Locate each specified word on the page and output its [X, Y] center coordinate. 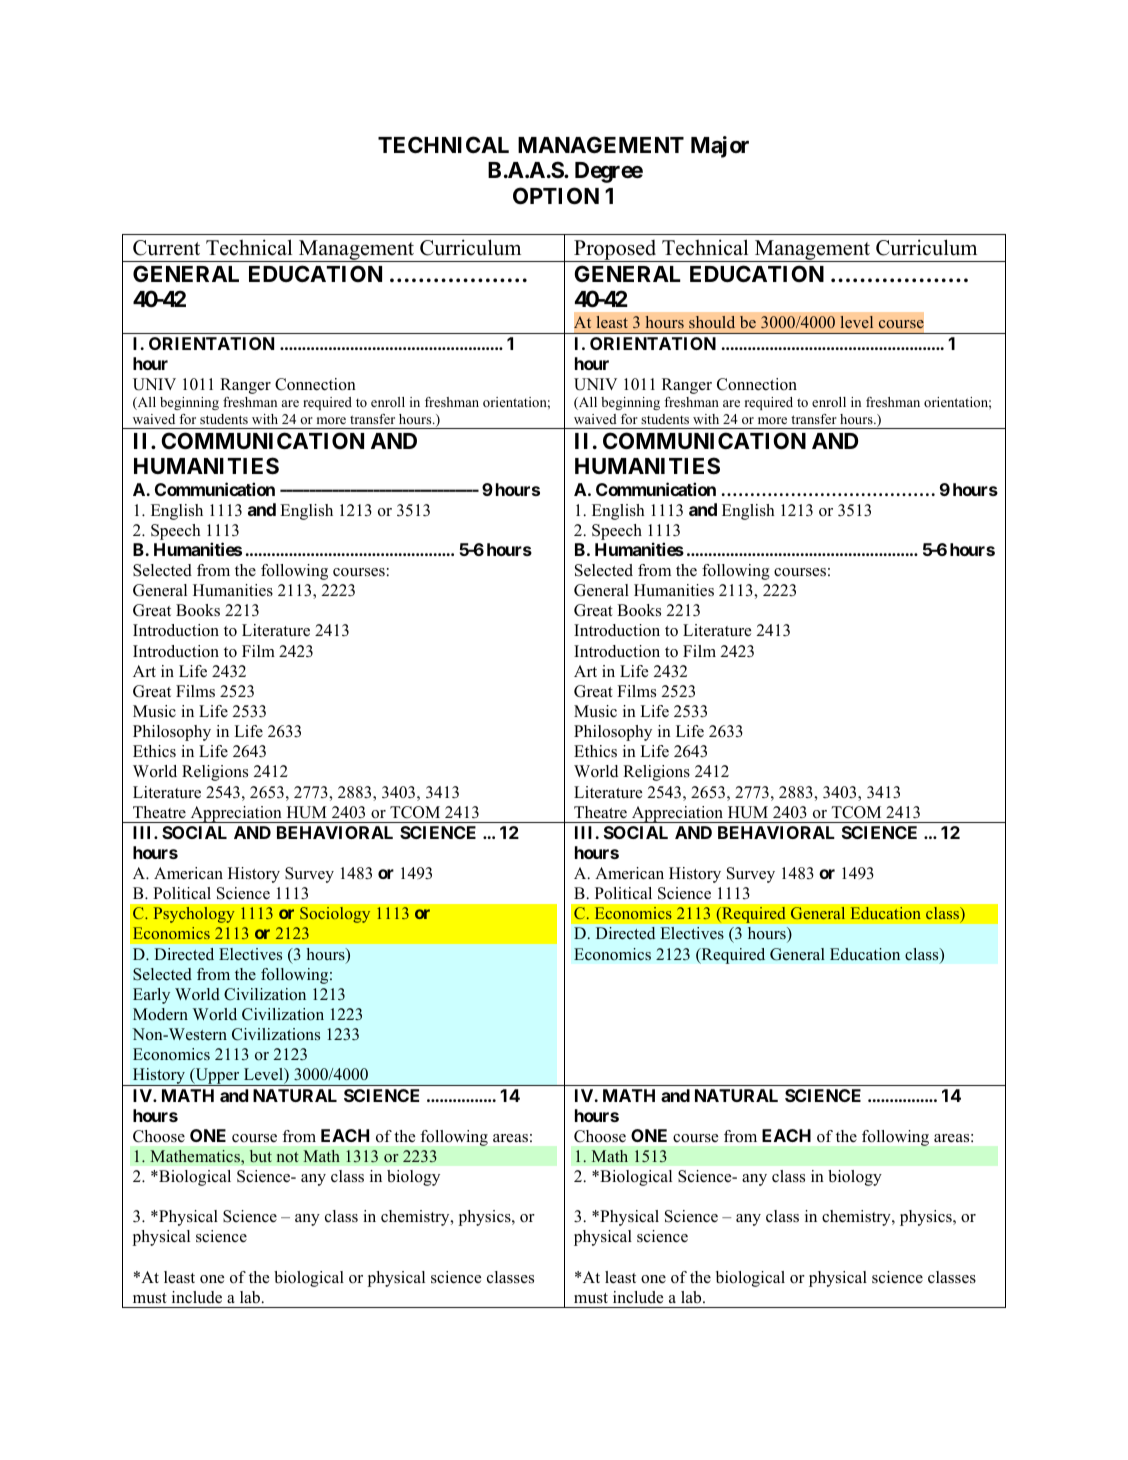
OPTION [556, 196]
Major [720, 147]
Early [151, 996]
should [712, 322]
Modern [160, 1014]
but [261, 1156]
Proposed [615, 251]
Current [166, 248]
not [288, 1157]
